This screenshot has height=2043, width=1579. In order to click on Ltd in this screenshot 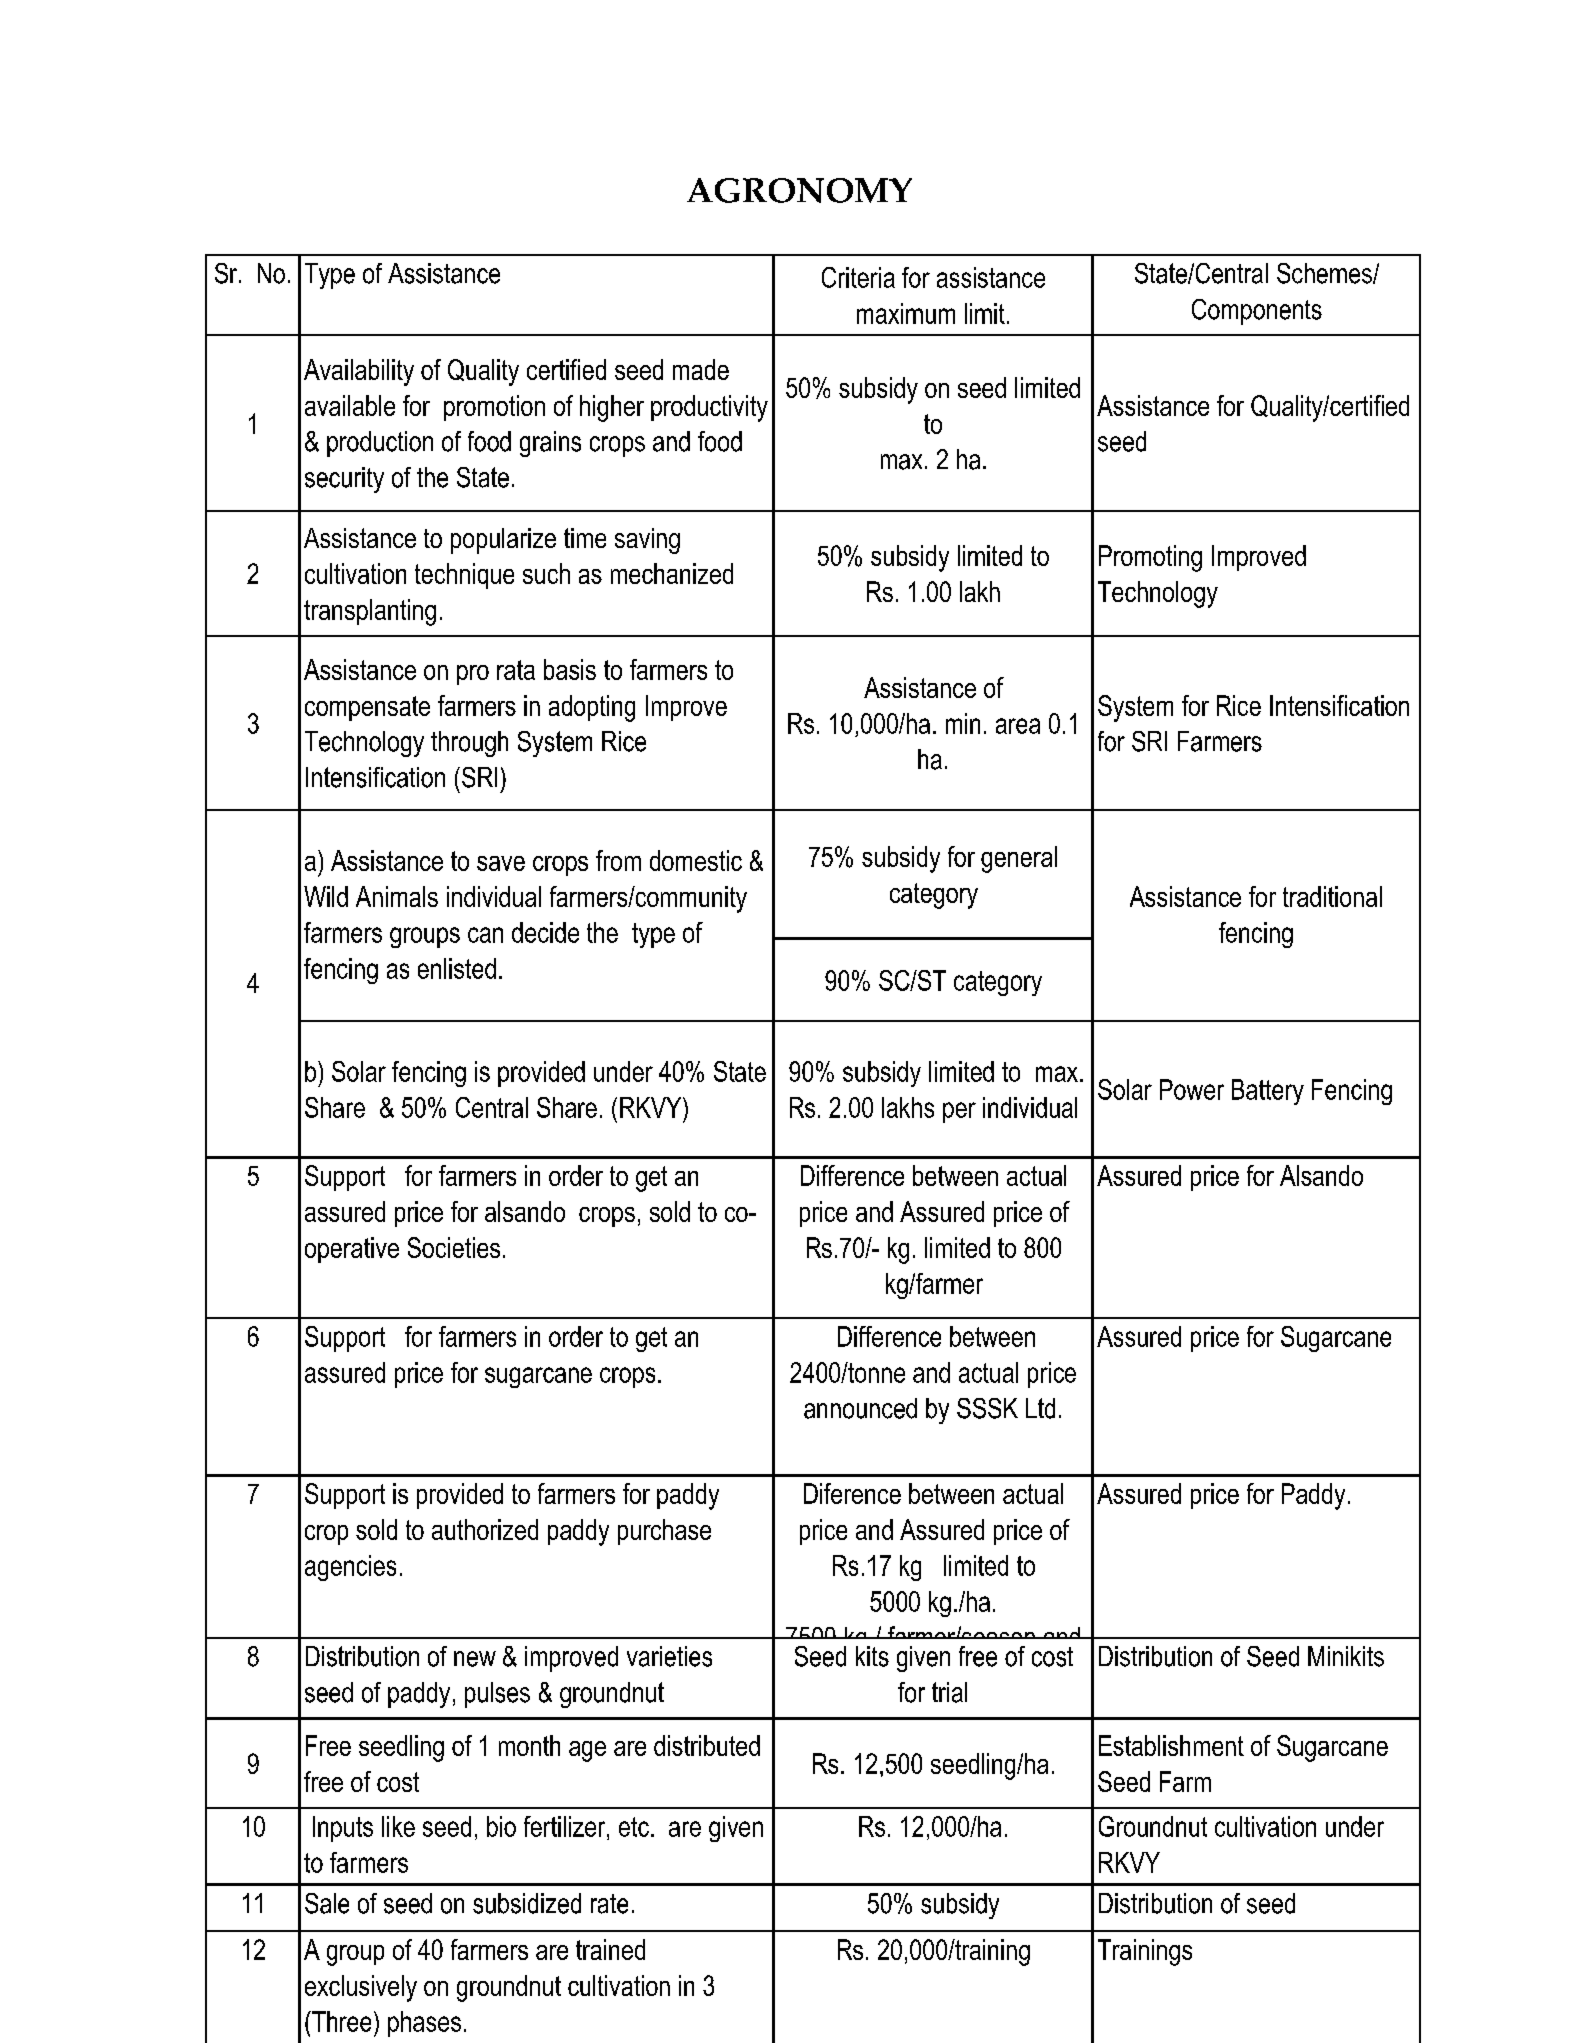, I will do `click(1040, 1408)`.
